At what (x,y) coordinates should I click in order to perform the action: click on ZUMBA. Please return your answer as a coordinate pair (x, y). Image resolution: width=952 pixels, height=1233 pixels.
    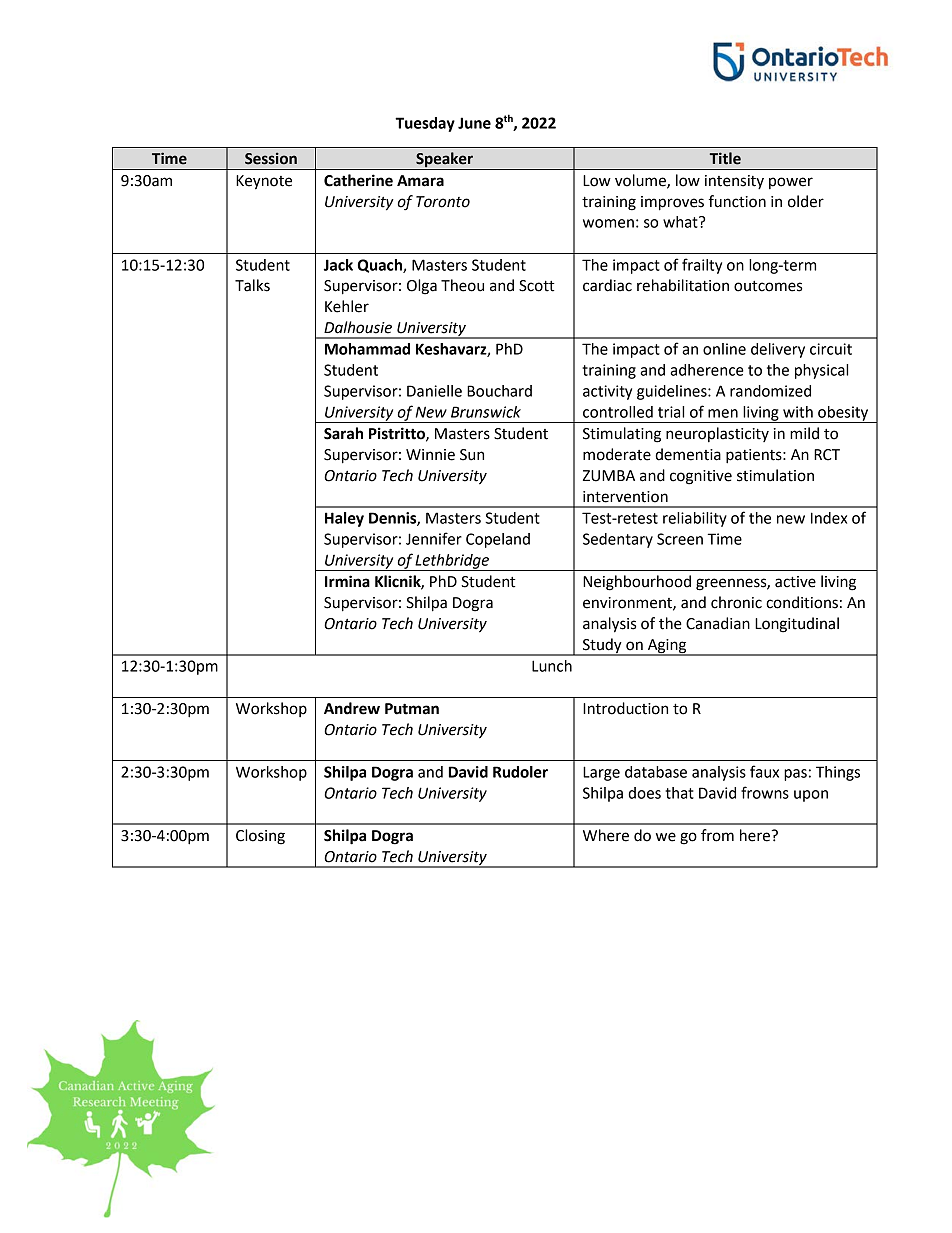
    Looking at the image, I should click on (609, 476).
